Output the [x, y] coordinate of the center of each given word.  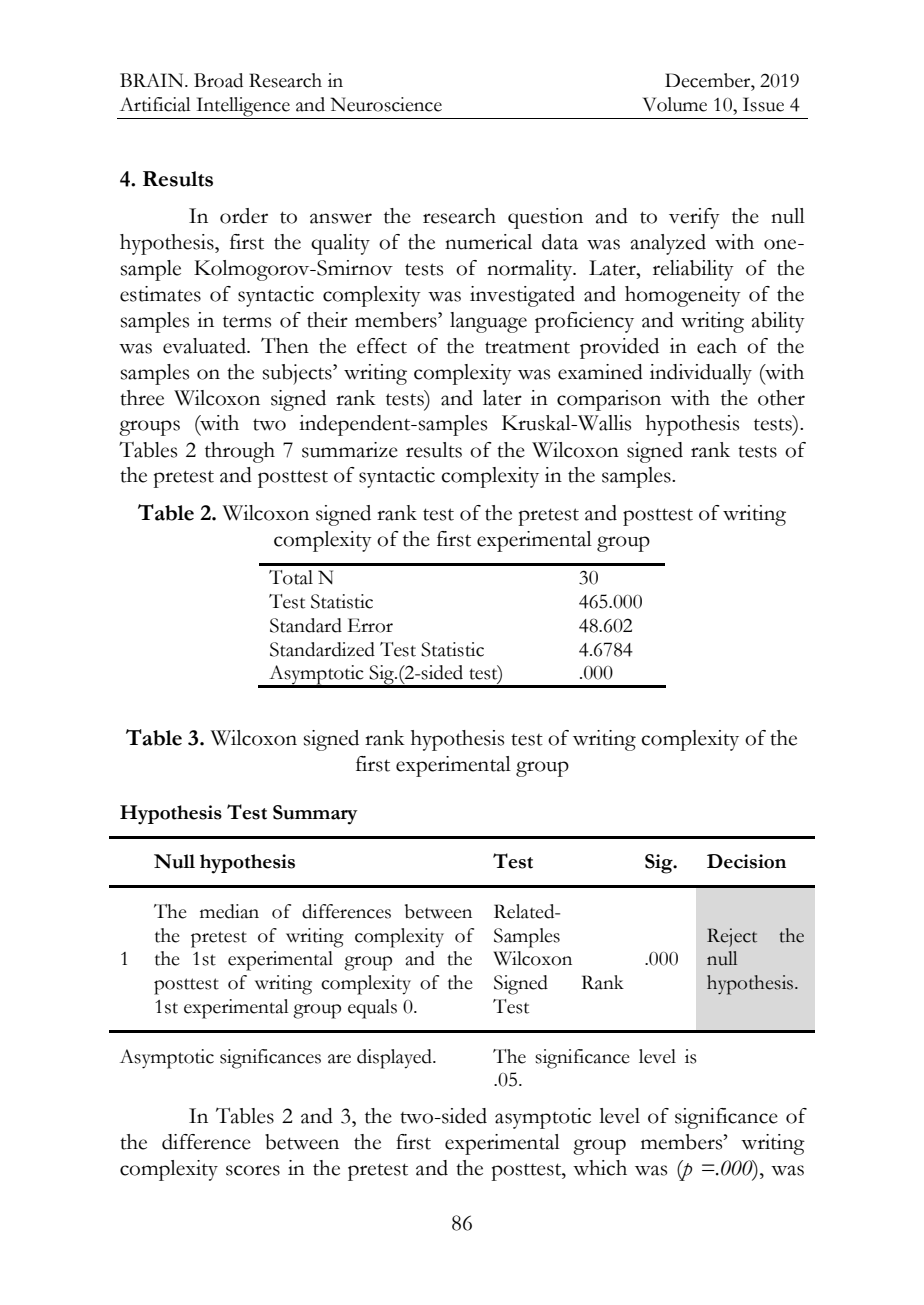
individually [701, 374]
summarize [350, 450]
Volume [675, 104]
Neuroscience [386, 104]
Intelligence [243, 108]
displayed [395, 1059]
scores [253, 1170]
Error [370, 625]
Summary [315, 815]
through [240, 452]
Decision [746, 861]
